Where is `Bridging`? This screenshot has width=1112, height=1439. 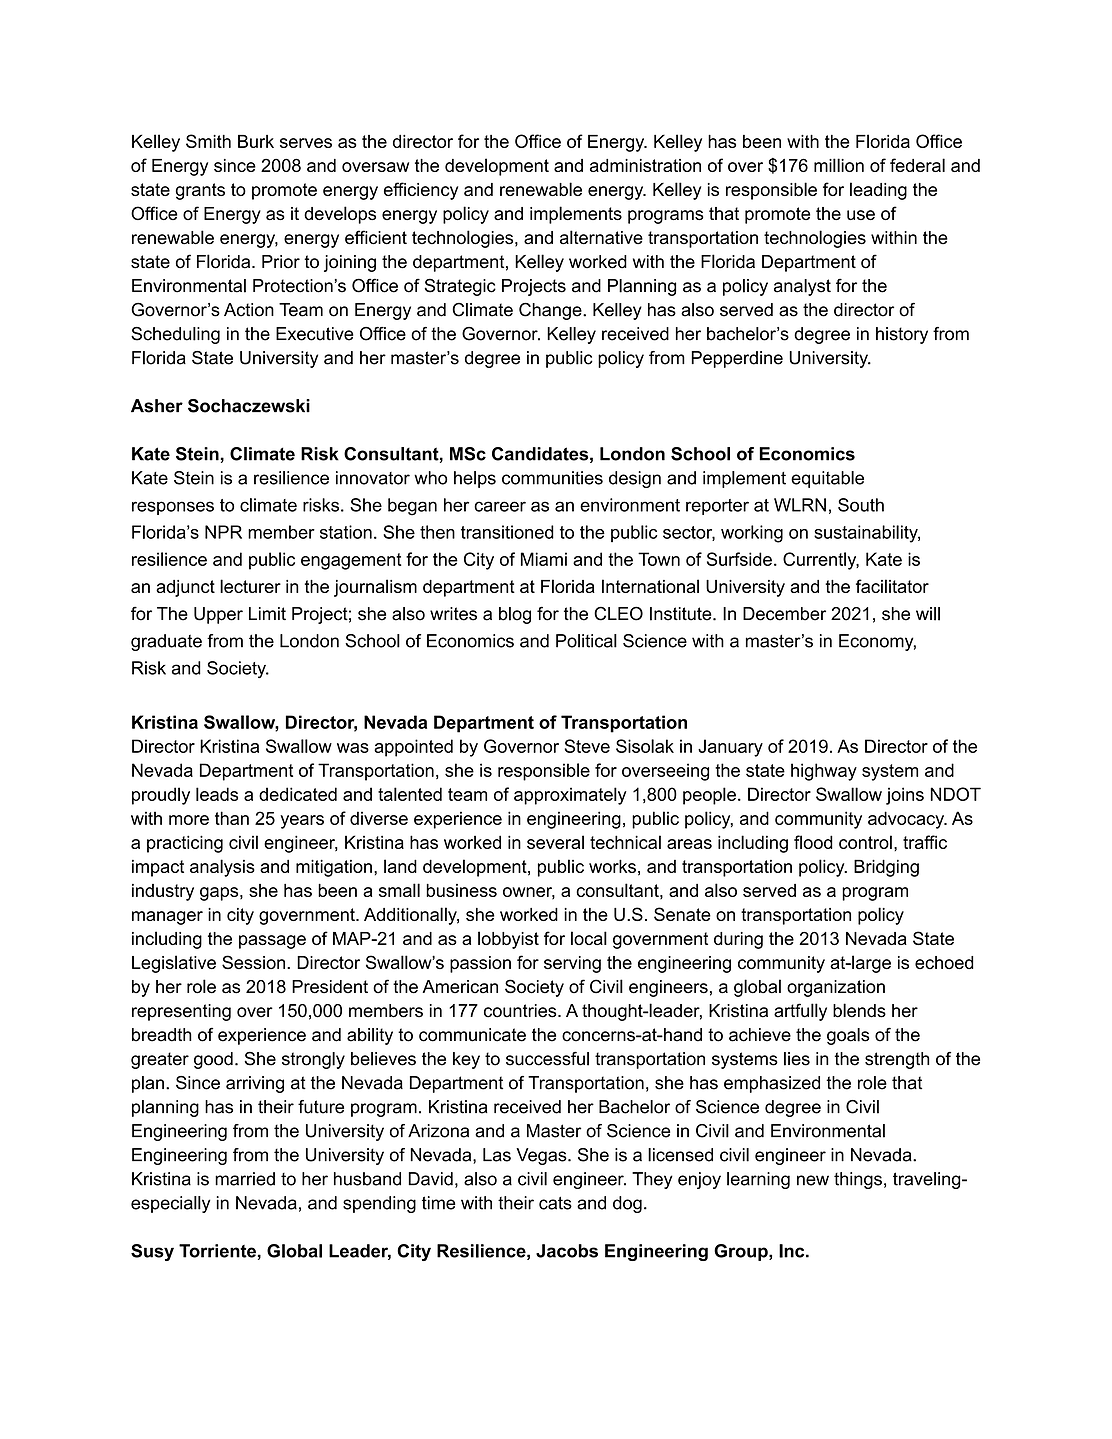
Bridging is located at coordinates (886, 868).
